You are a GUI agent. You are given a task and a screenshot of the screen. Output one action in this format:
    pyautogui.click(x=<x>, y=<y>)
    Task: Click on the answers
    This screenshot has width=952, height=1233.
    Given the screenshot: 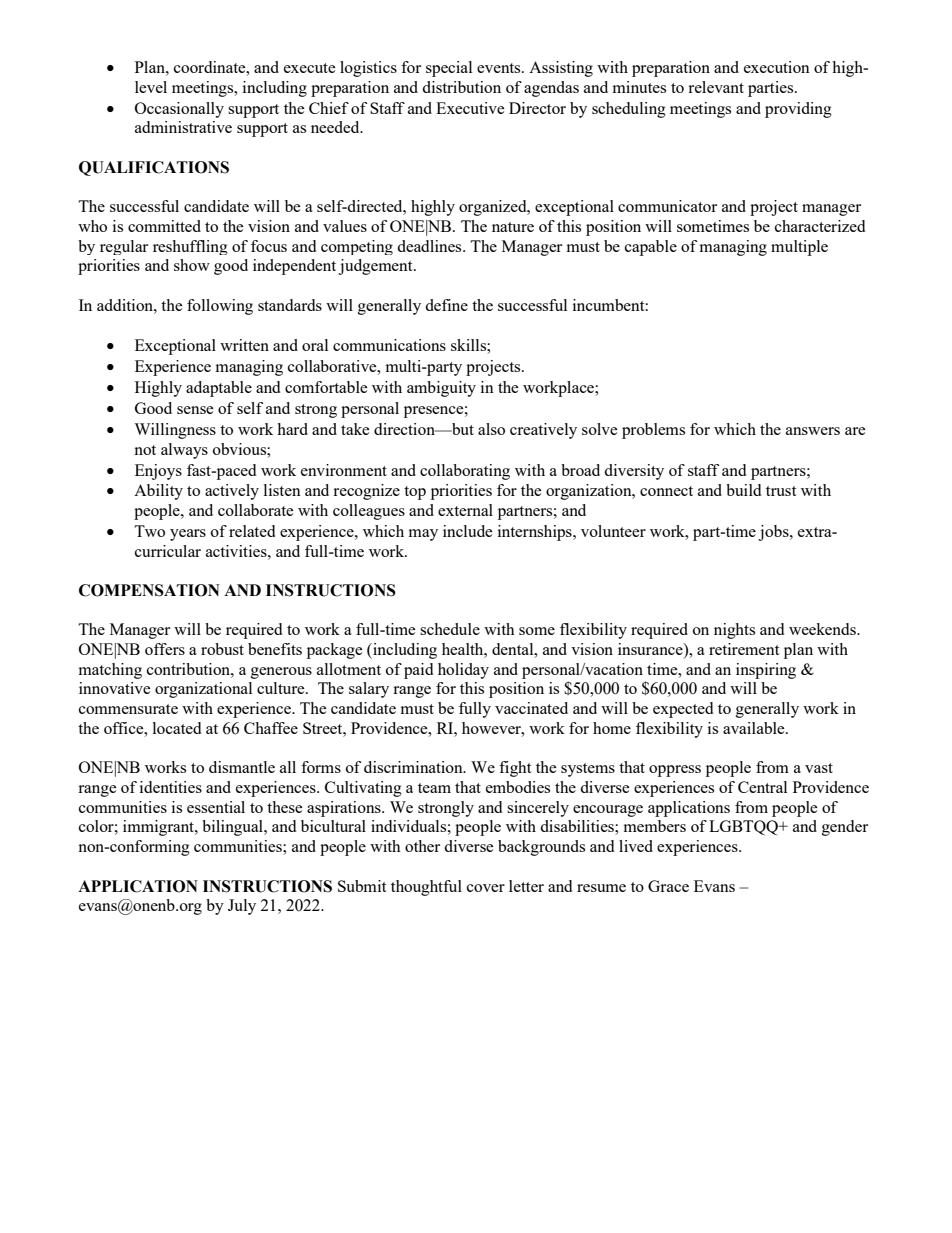 What is the action you would take?
    pyautogui.click(x=813, y=431)
